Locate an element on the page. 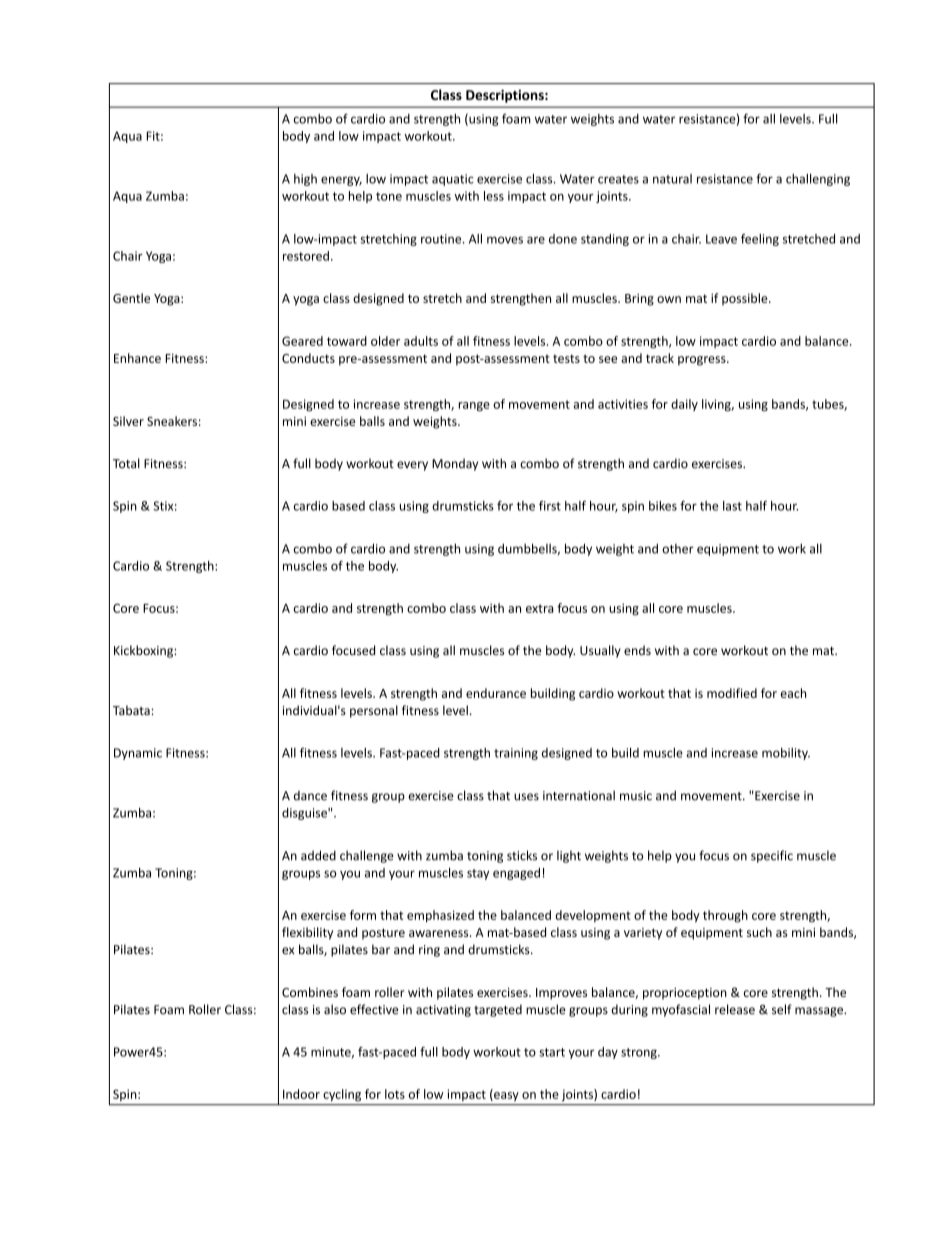 The image size is (952, 1233). Indoor is located at coordinates (301, 1094).
